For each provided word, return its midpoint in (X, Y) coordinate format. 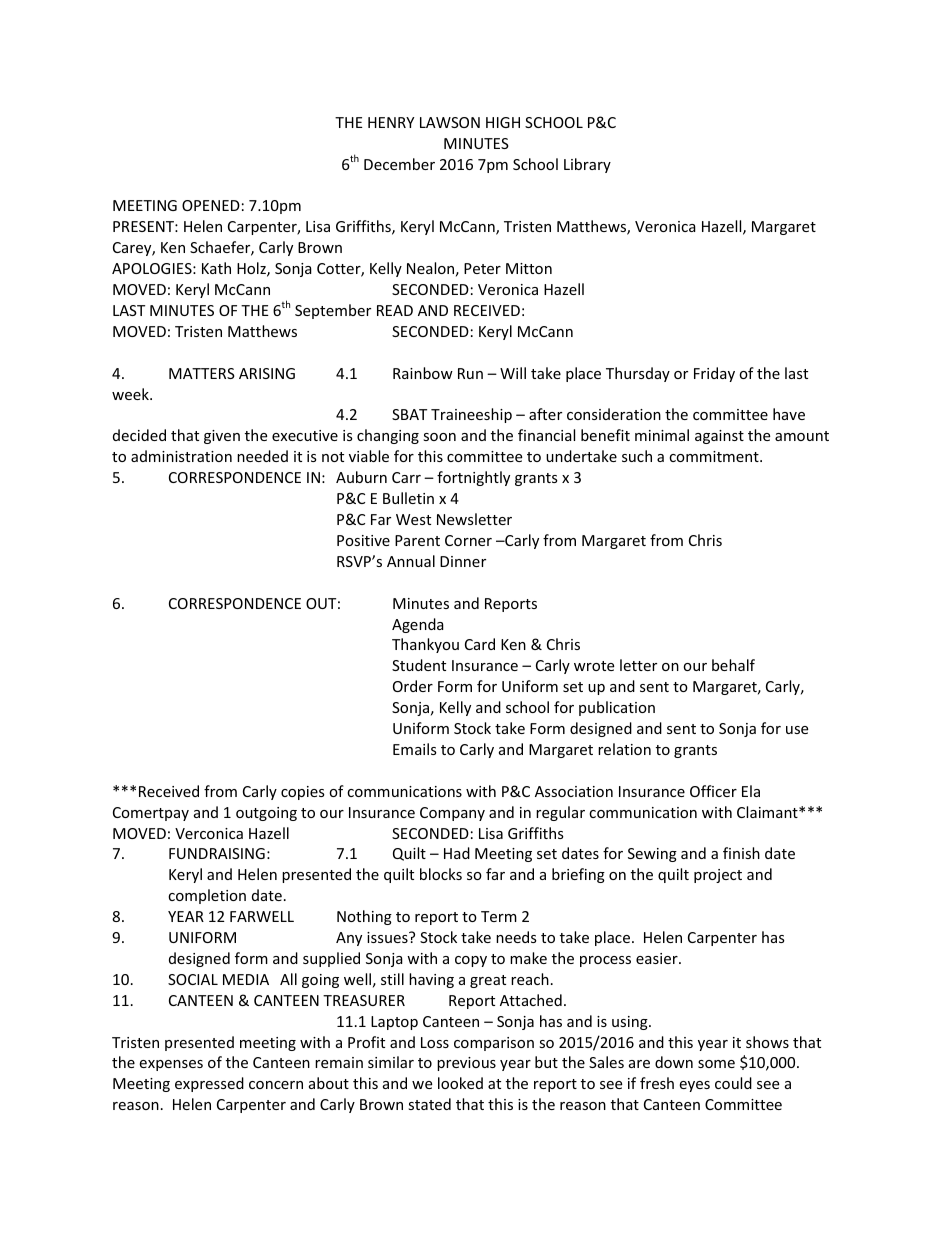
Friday (714, 374)
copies (303, 793)
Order (413, 686)
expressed (209, 1084)
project (718, 876)
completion (207, 896)
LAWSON (450, 122)
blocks (441, 874)
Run (470, 373)
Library (587, 165)
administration (181, 456)
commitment (715, 456)
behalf (733, 665)
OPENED (211, 205)
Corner (468, 540)
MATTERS (202, 373)
